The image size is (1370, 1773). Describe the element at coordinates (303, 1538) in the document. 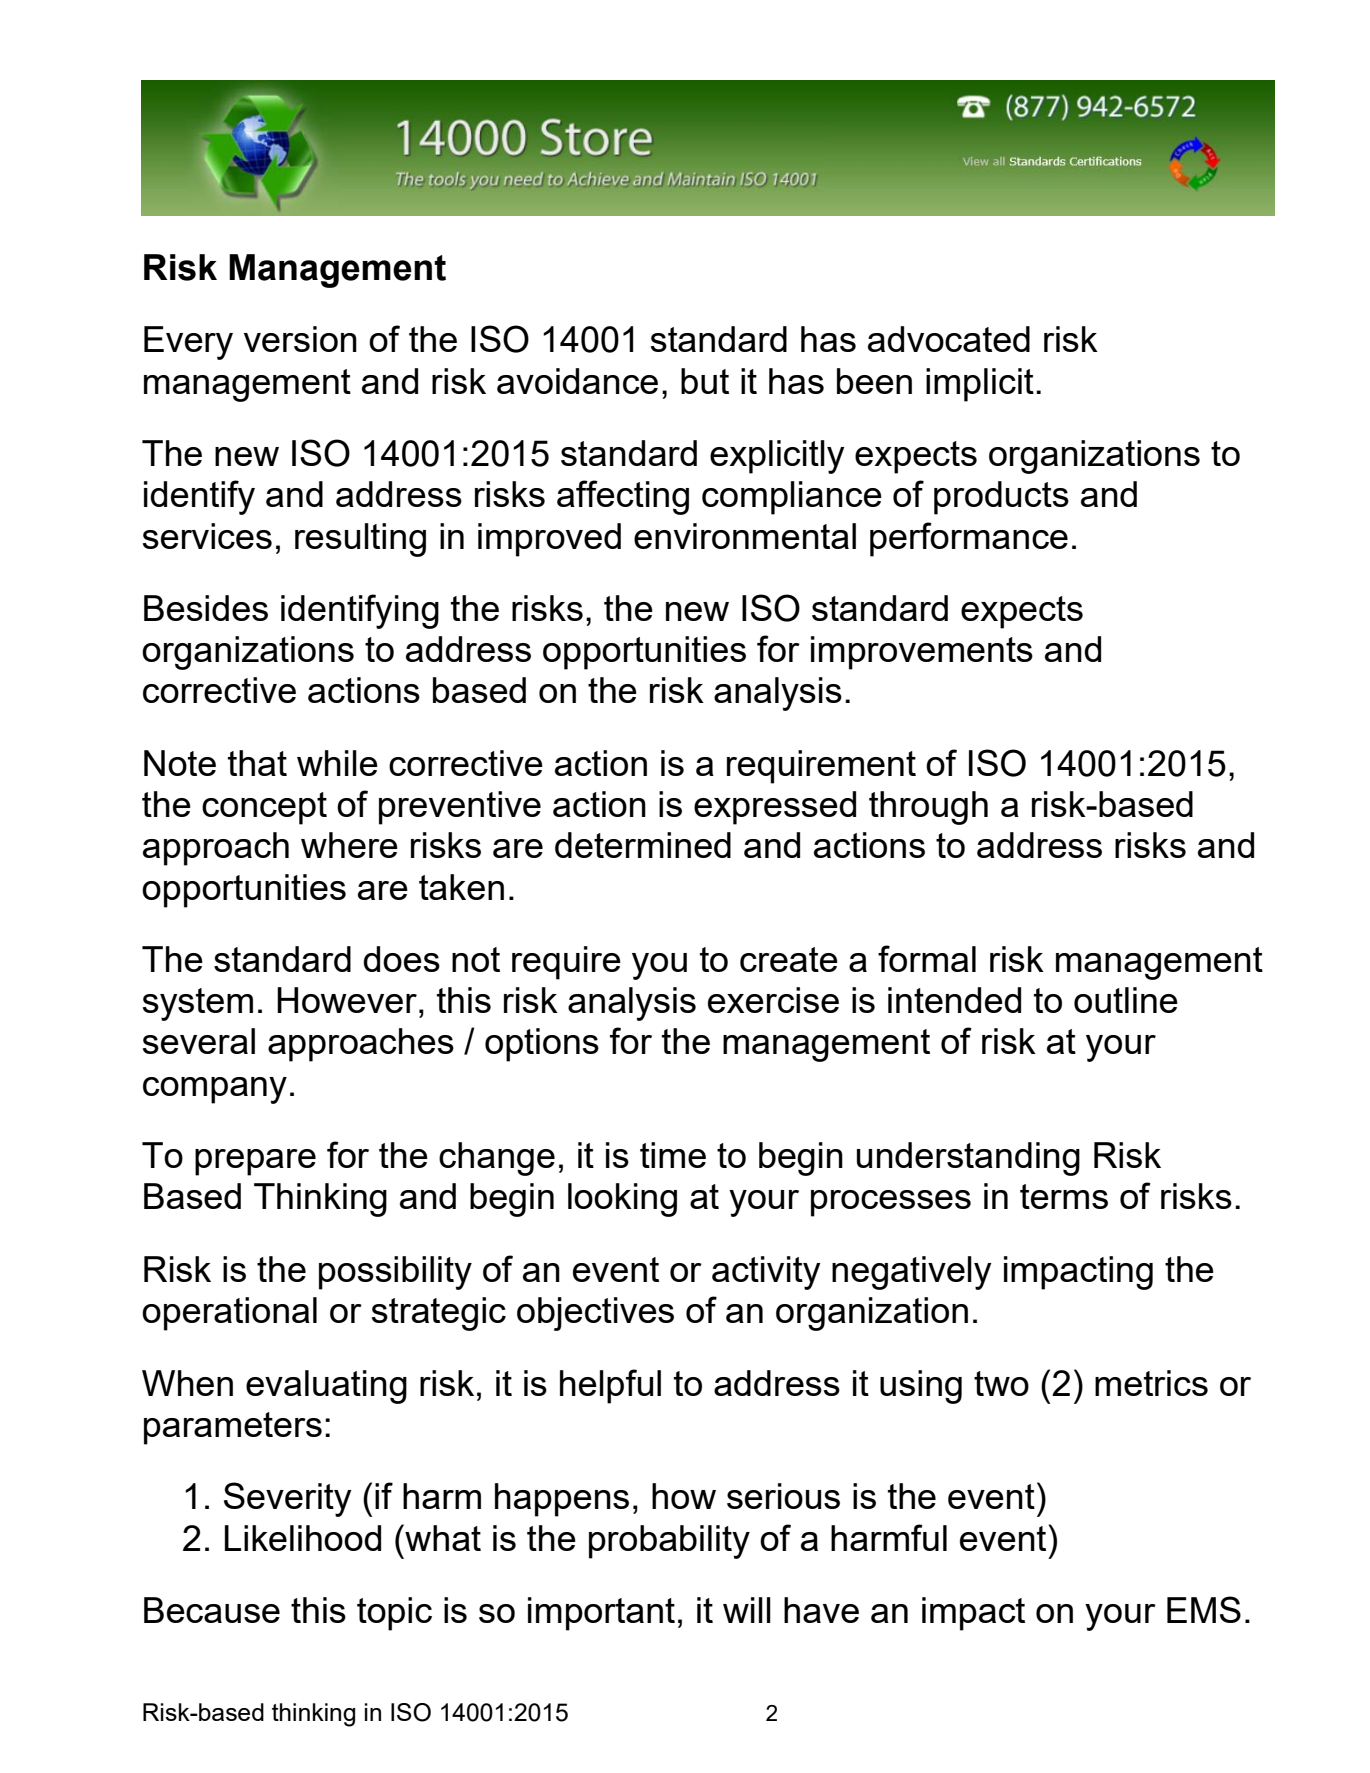

I see `Likelihood` at that location.
